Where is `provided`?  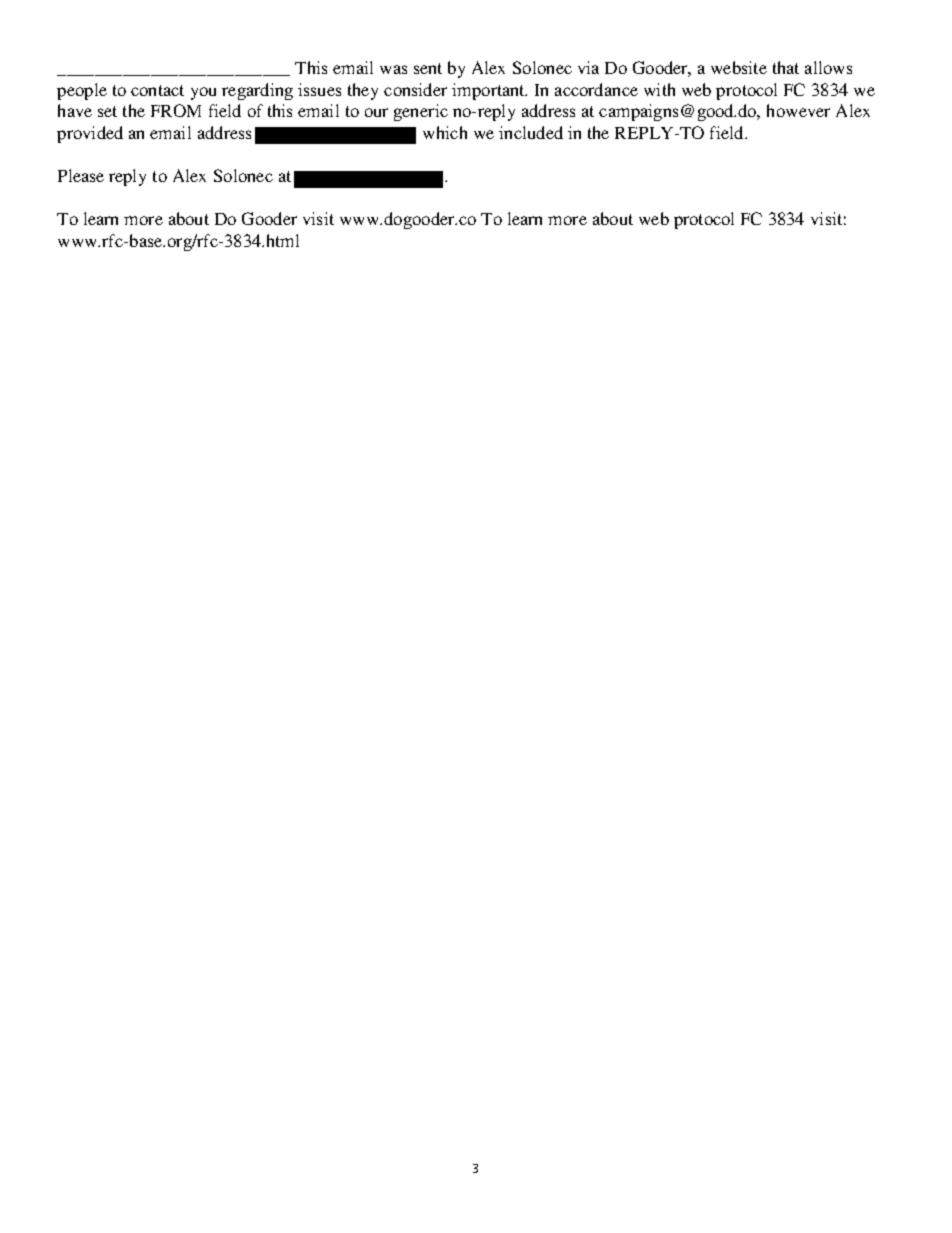 provided is located at coordinates (90, 134).
